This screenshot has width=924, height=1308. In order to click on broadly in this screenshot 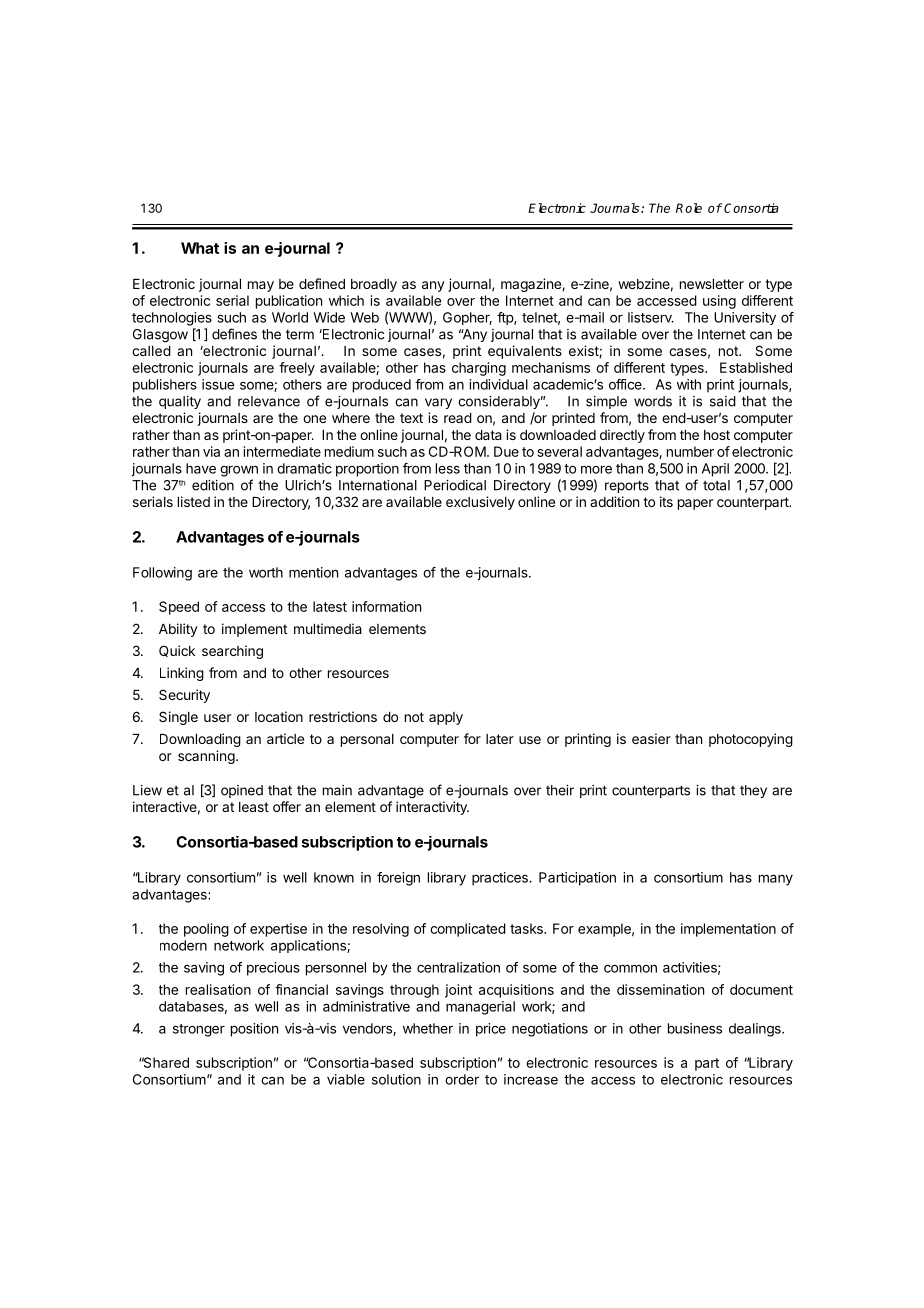, I will do `click(374, 285)`.
